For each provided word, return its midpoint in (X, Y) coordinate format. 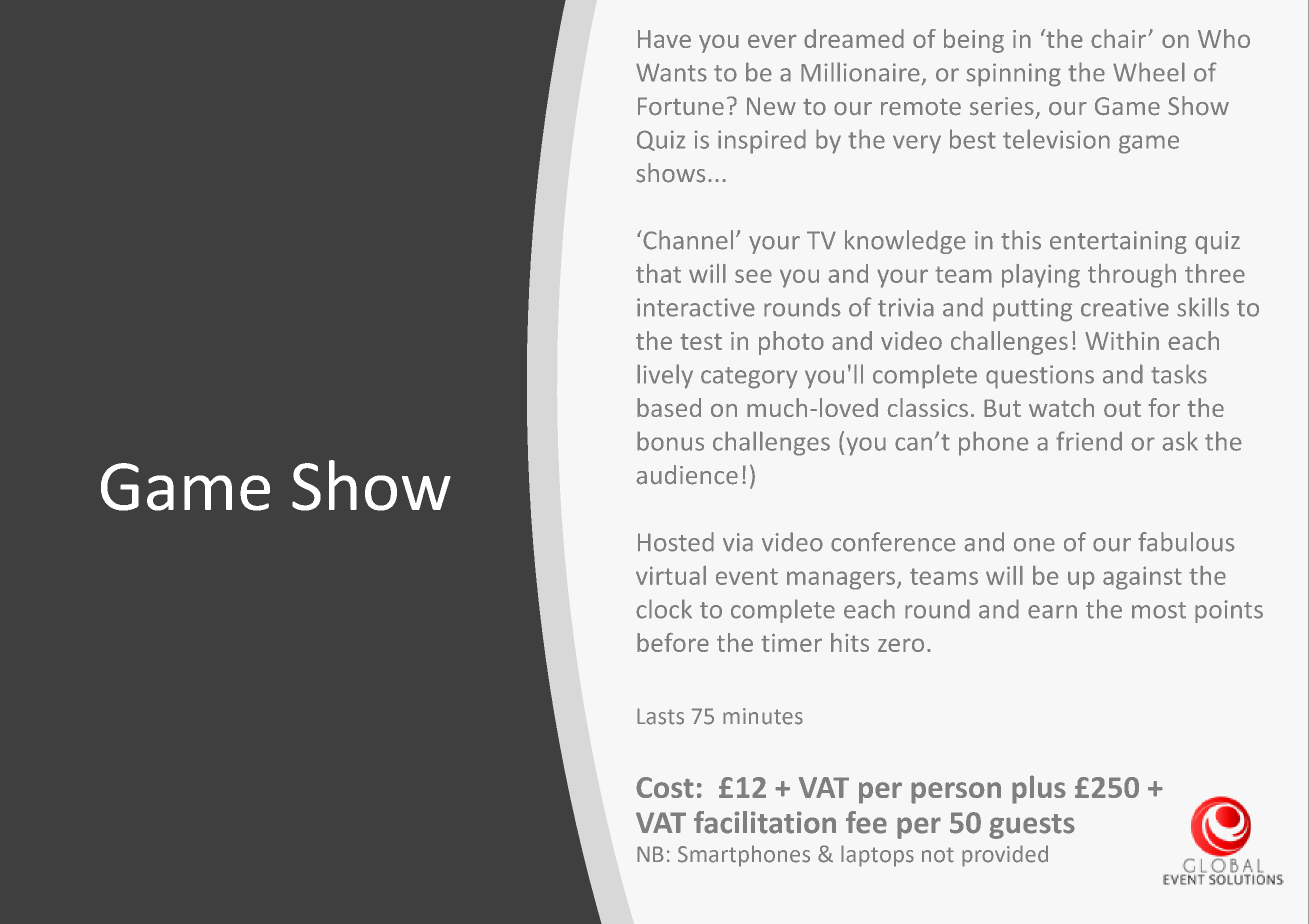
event (747, 576)
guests (1032, 826)
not (938, 855)
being (974, 41)
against (1142, 578)
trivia (906, 307)
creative (1125, 307)
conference (893, 542)
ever (772, 41)
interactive (696, 307)
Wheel (1149, 72)
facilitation (765, 822)
